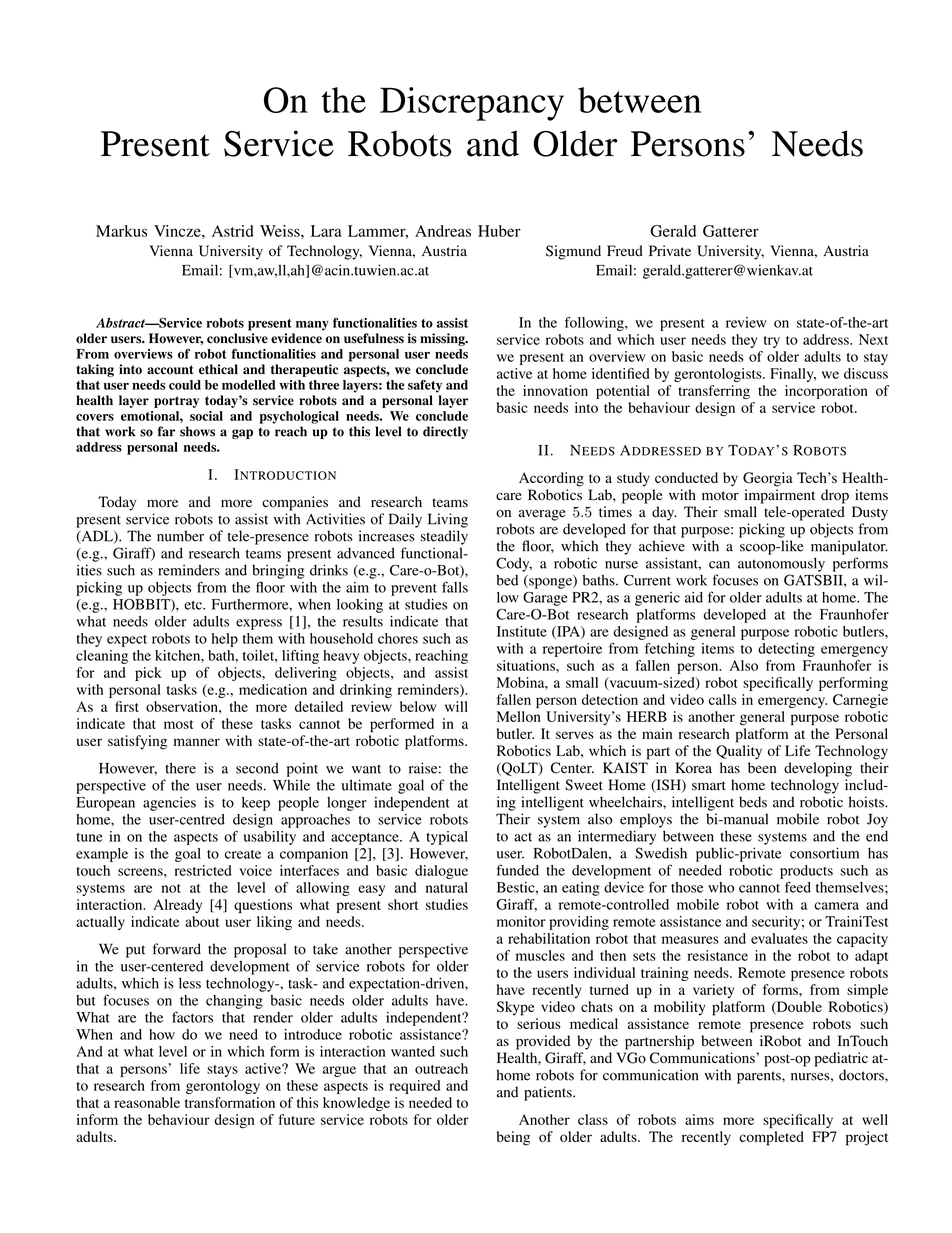 This screenshot has width=952, height=1233. I want to click on Astrid, so click(233, 231).
